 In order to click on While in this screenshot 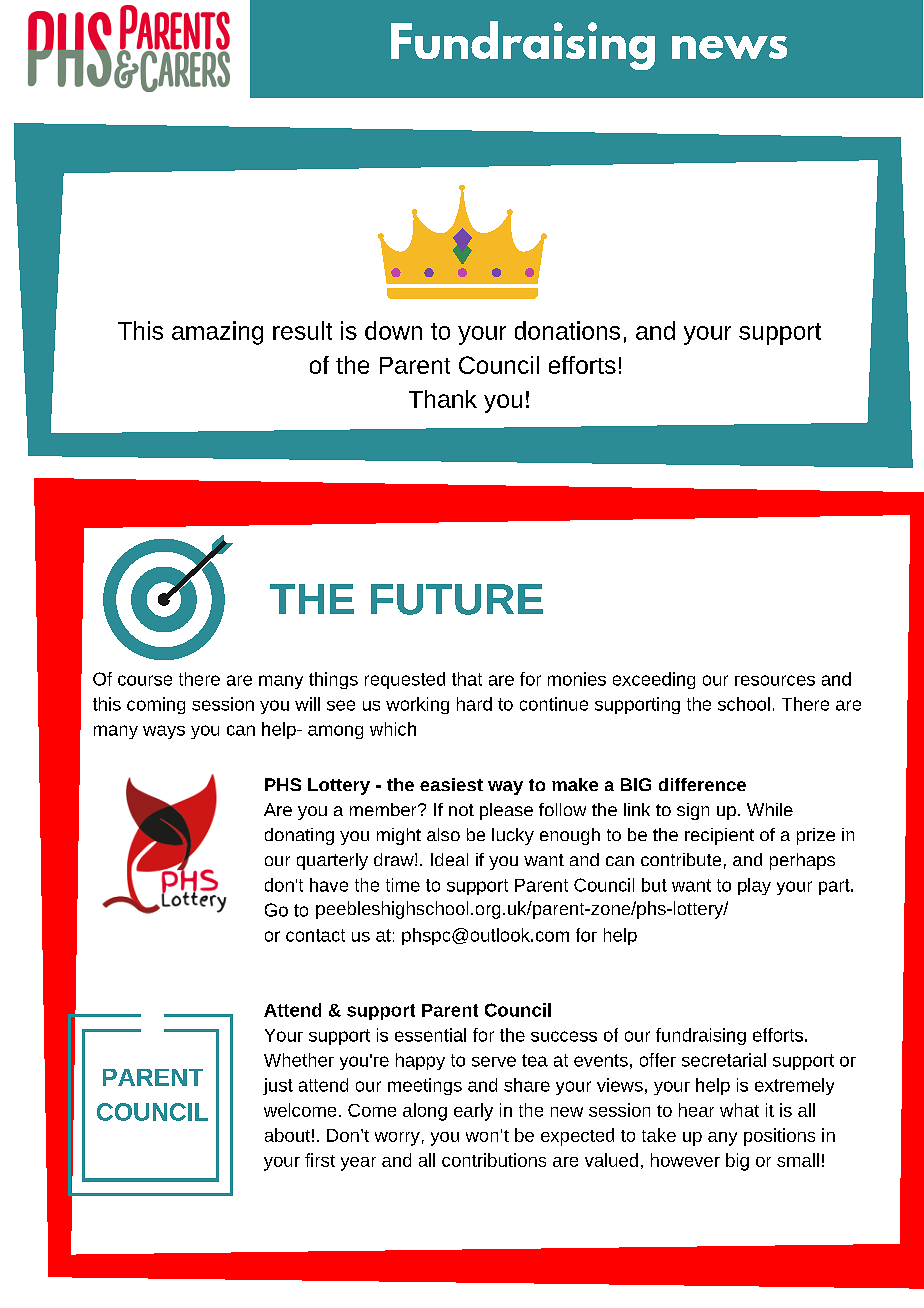, I will do `click(770, 809)`.
